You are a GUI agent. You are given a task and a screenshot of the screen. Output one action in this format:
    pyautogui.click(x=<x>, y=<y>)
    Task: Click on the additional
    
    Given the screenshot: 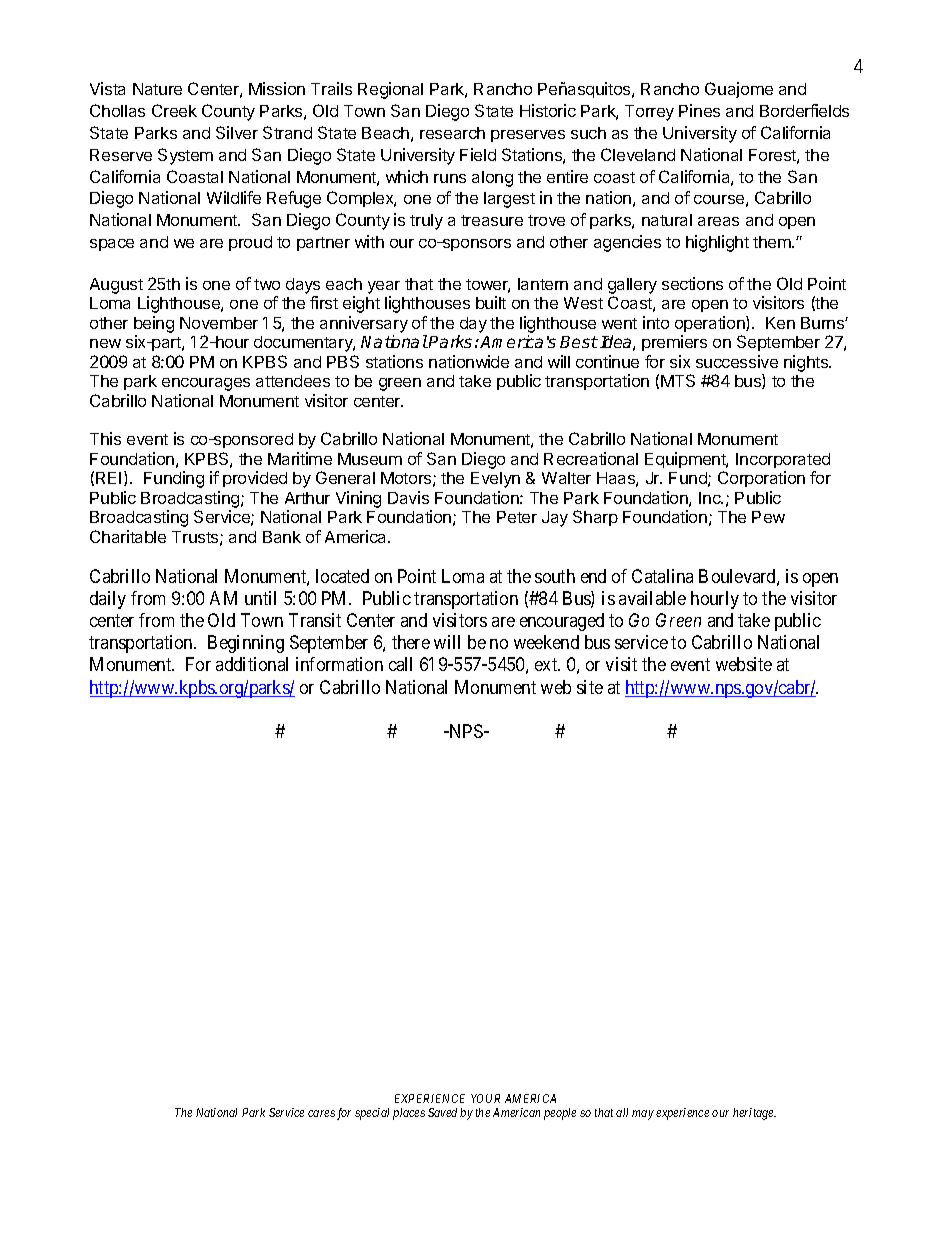 What is the action you would take?
    pyautogui.click(x=252, y=664)
